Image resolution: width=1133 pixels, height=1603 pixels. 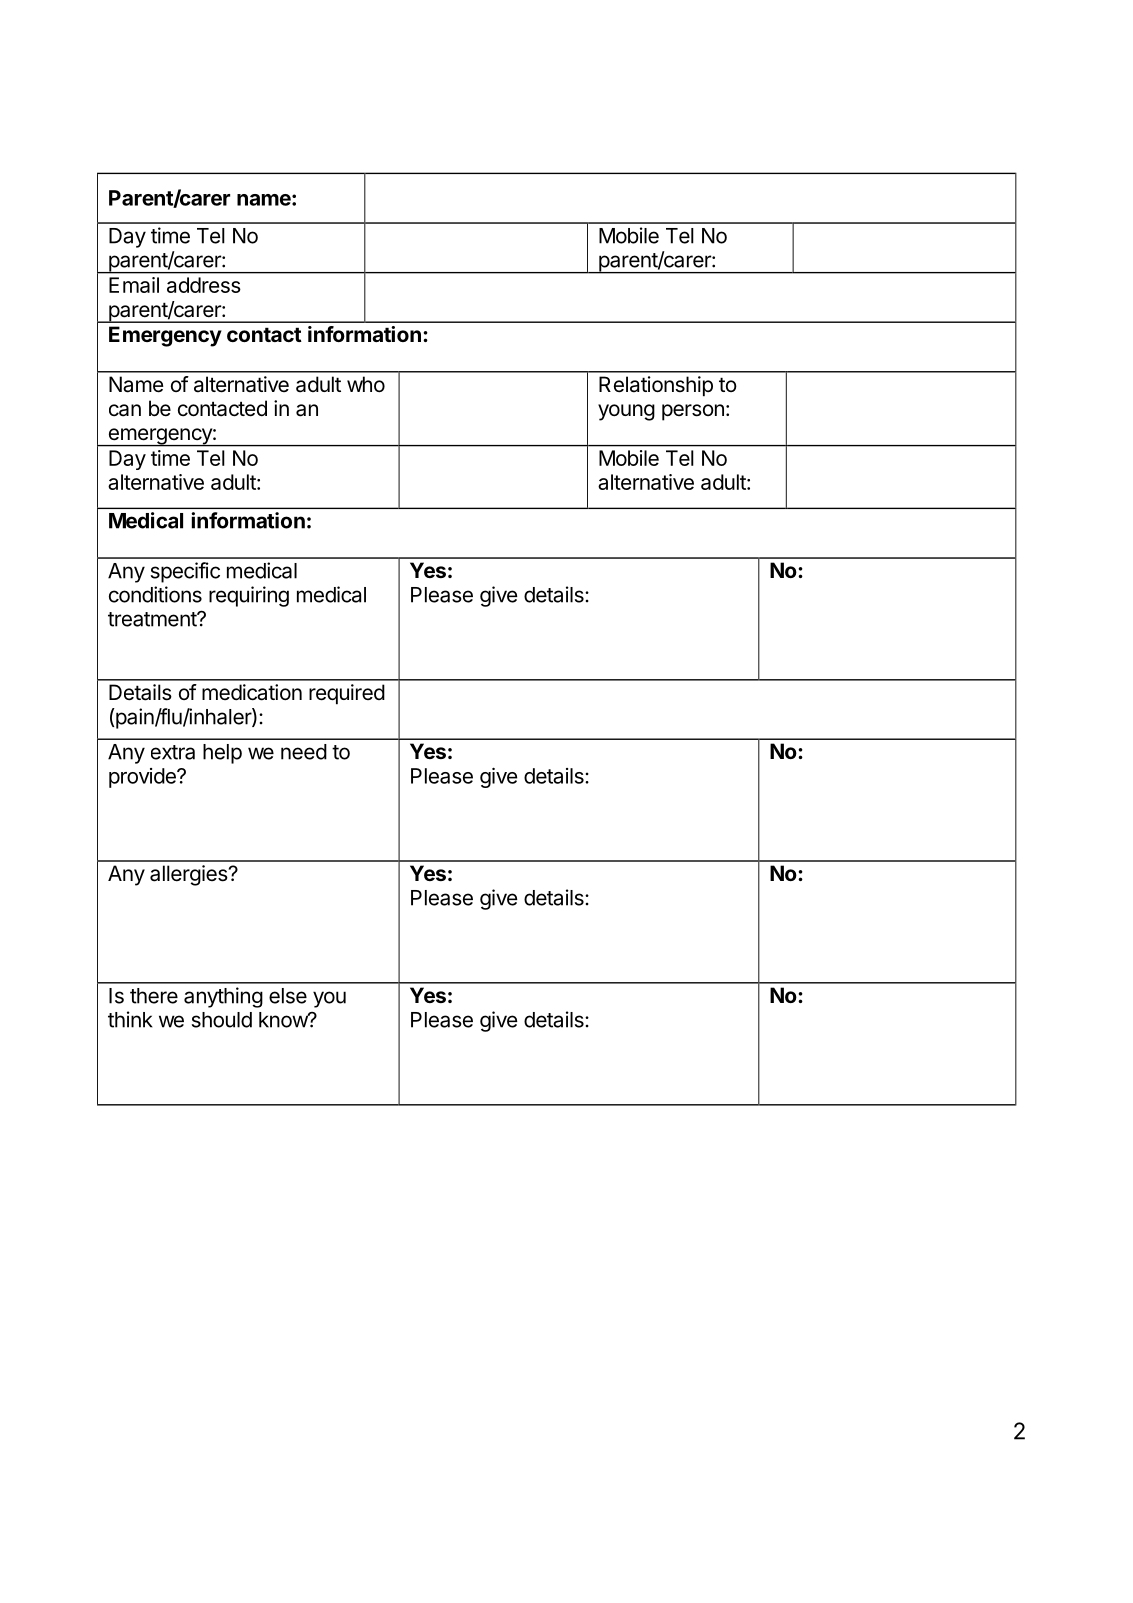 I want to click on Relationship, so click(x=656, y=386).
